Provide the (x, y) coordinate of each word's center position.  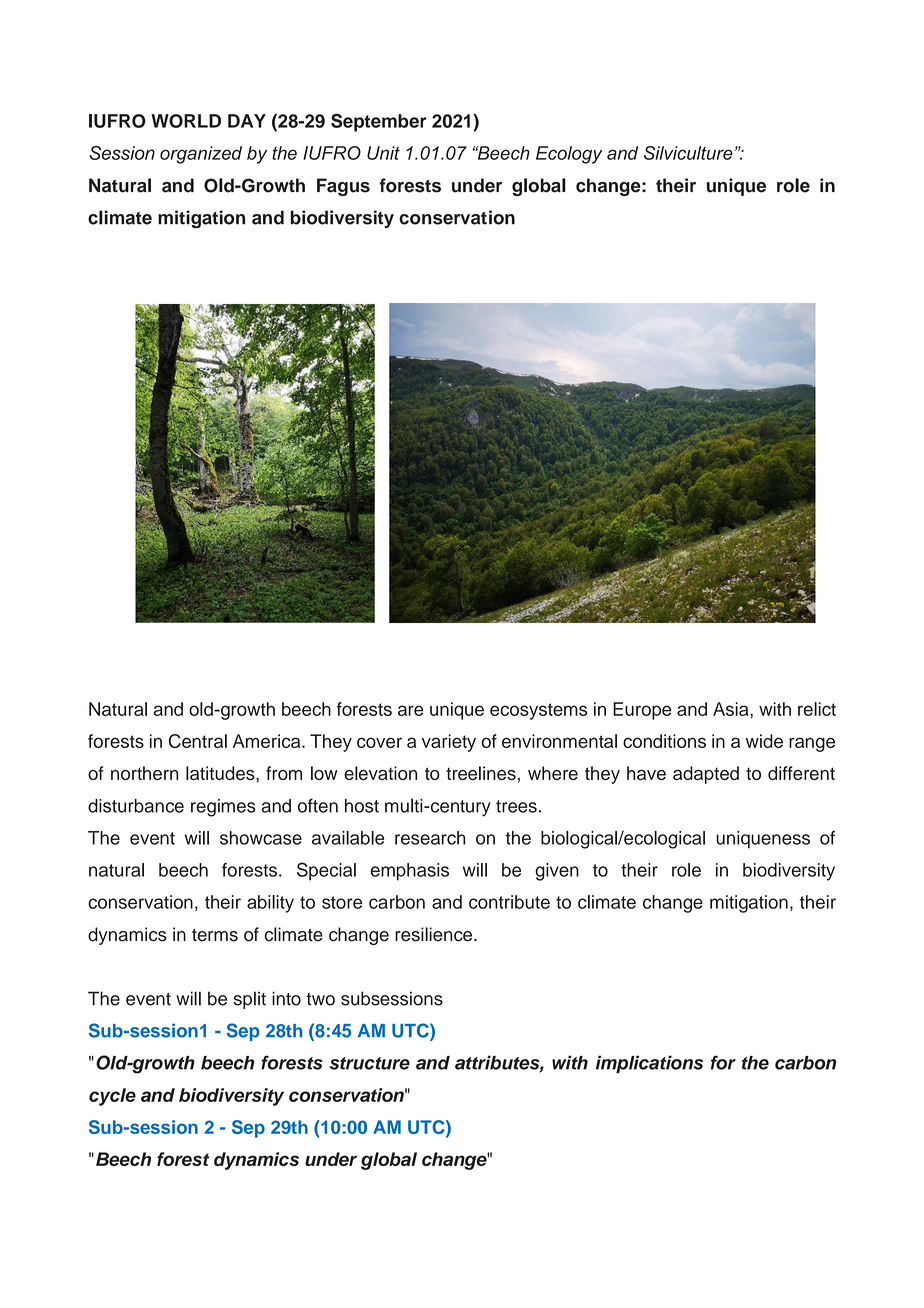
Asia (732, 709)
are (411, 710)
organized (201, 155)
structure (370, 1063)
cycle (112, 1097)
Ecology (569, 155)
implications (649, 1064)
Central (198, 741)
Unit (383, 153)
